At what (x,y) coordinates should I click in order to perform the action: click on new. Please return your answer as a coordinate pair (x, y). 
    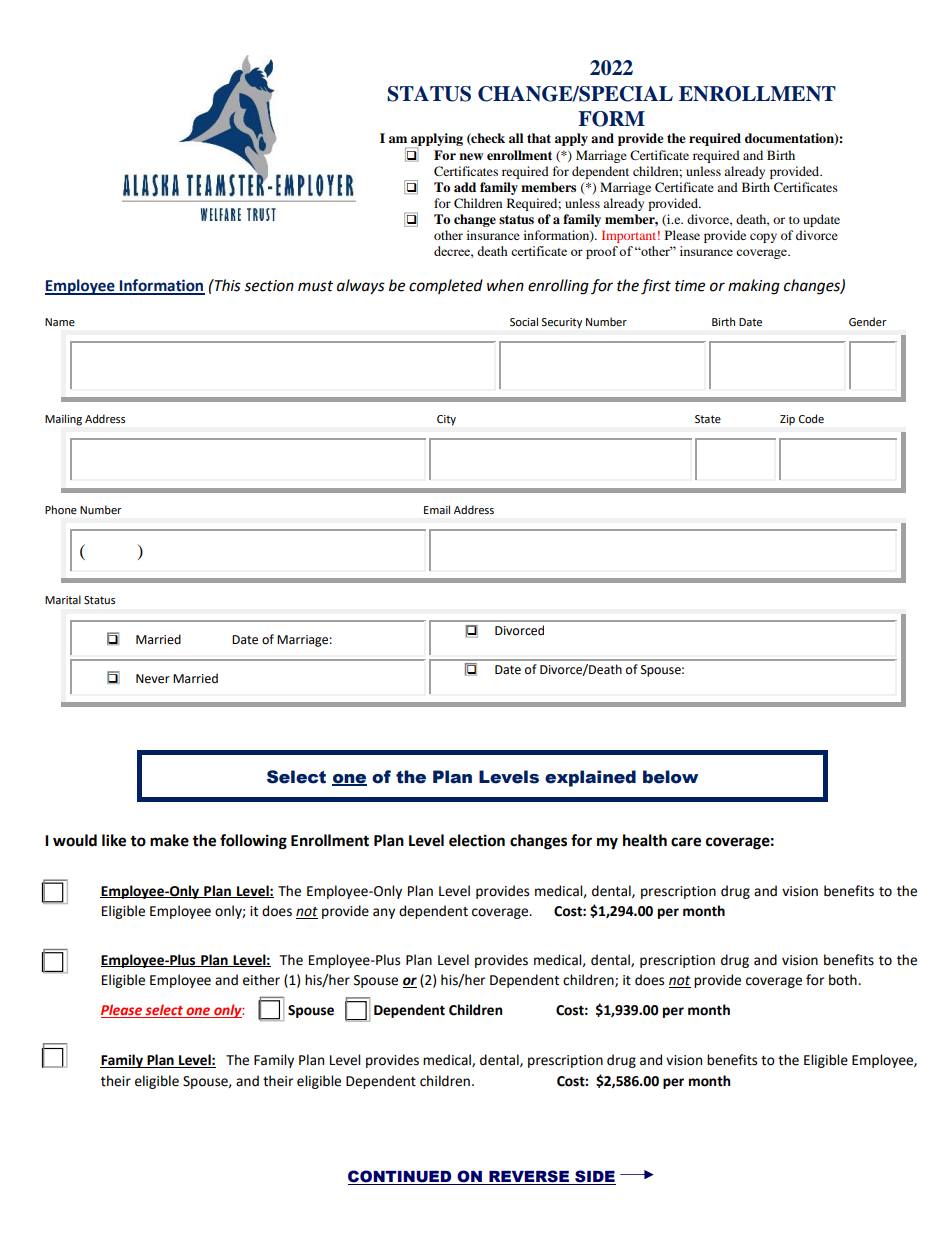
    Looking at the image, I should click on (471, 156).
